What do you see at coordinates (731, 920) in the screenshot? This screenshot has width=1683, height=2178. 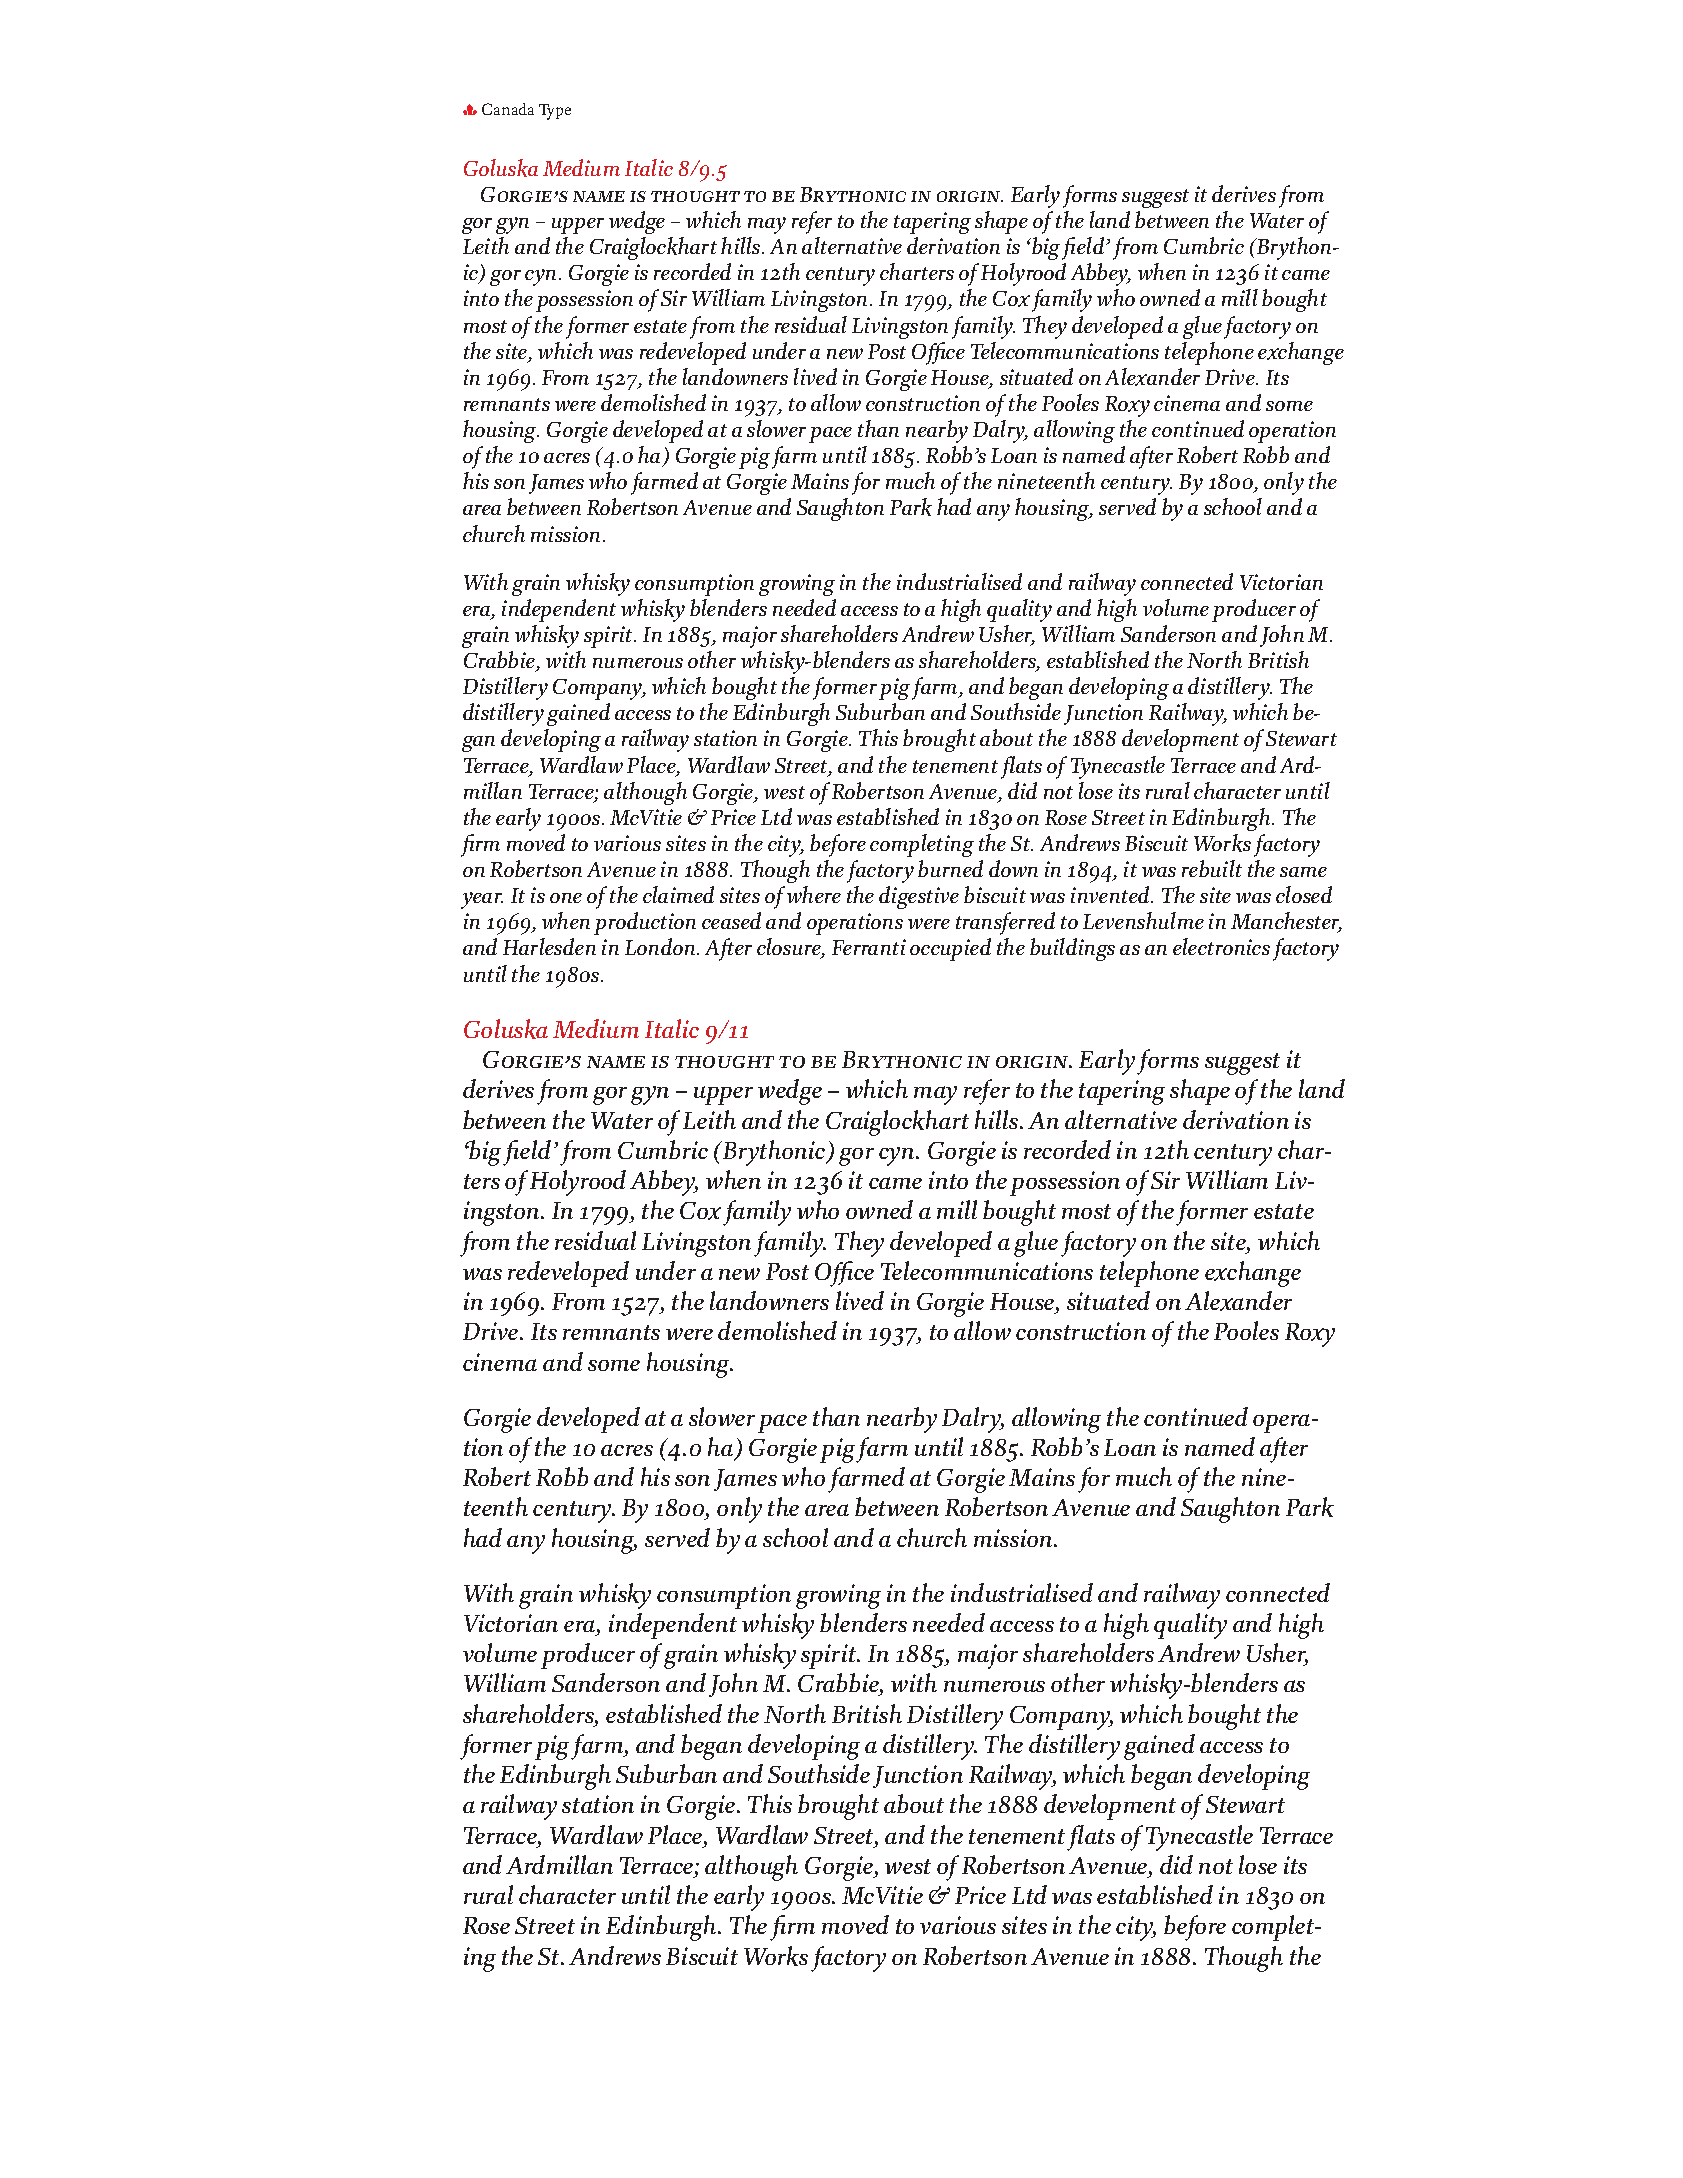 I see `ceased` at bounding box center [731, 920].
